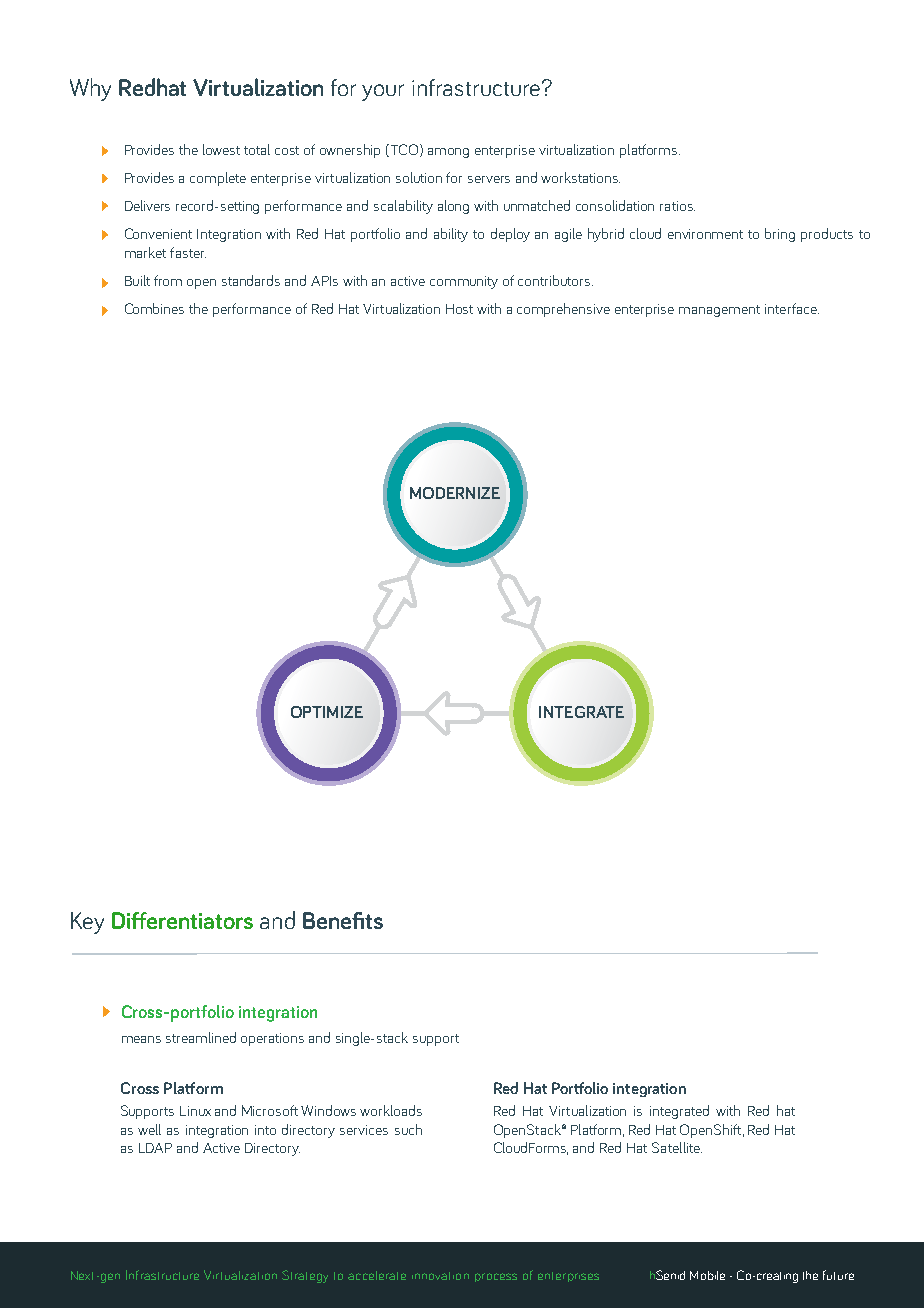  What do you see at coordinates (677, 206) in the page?
I see `ratios` at bounding box center [677, 206].
